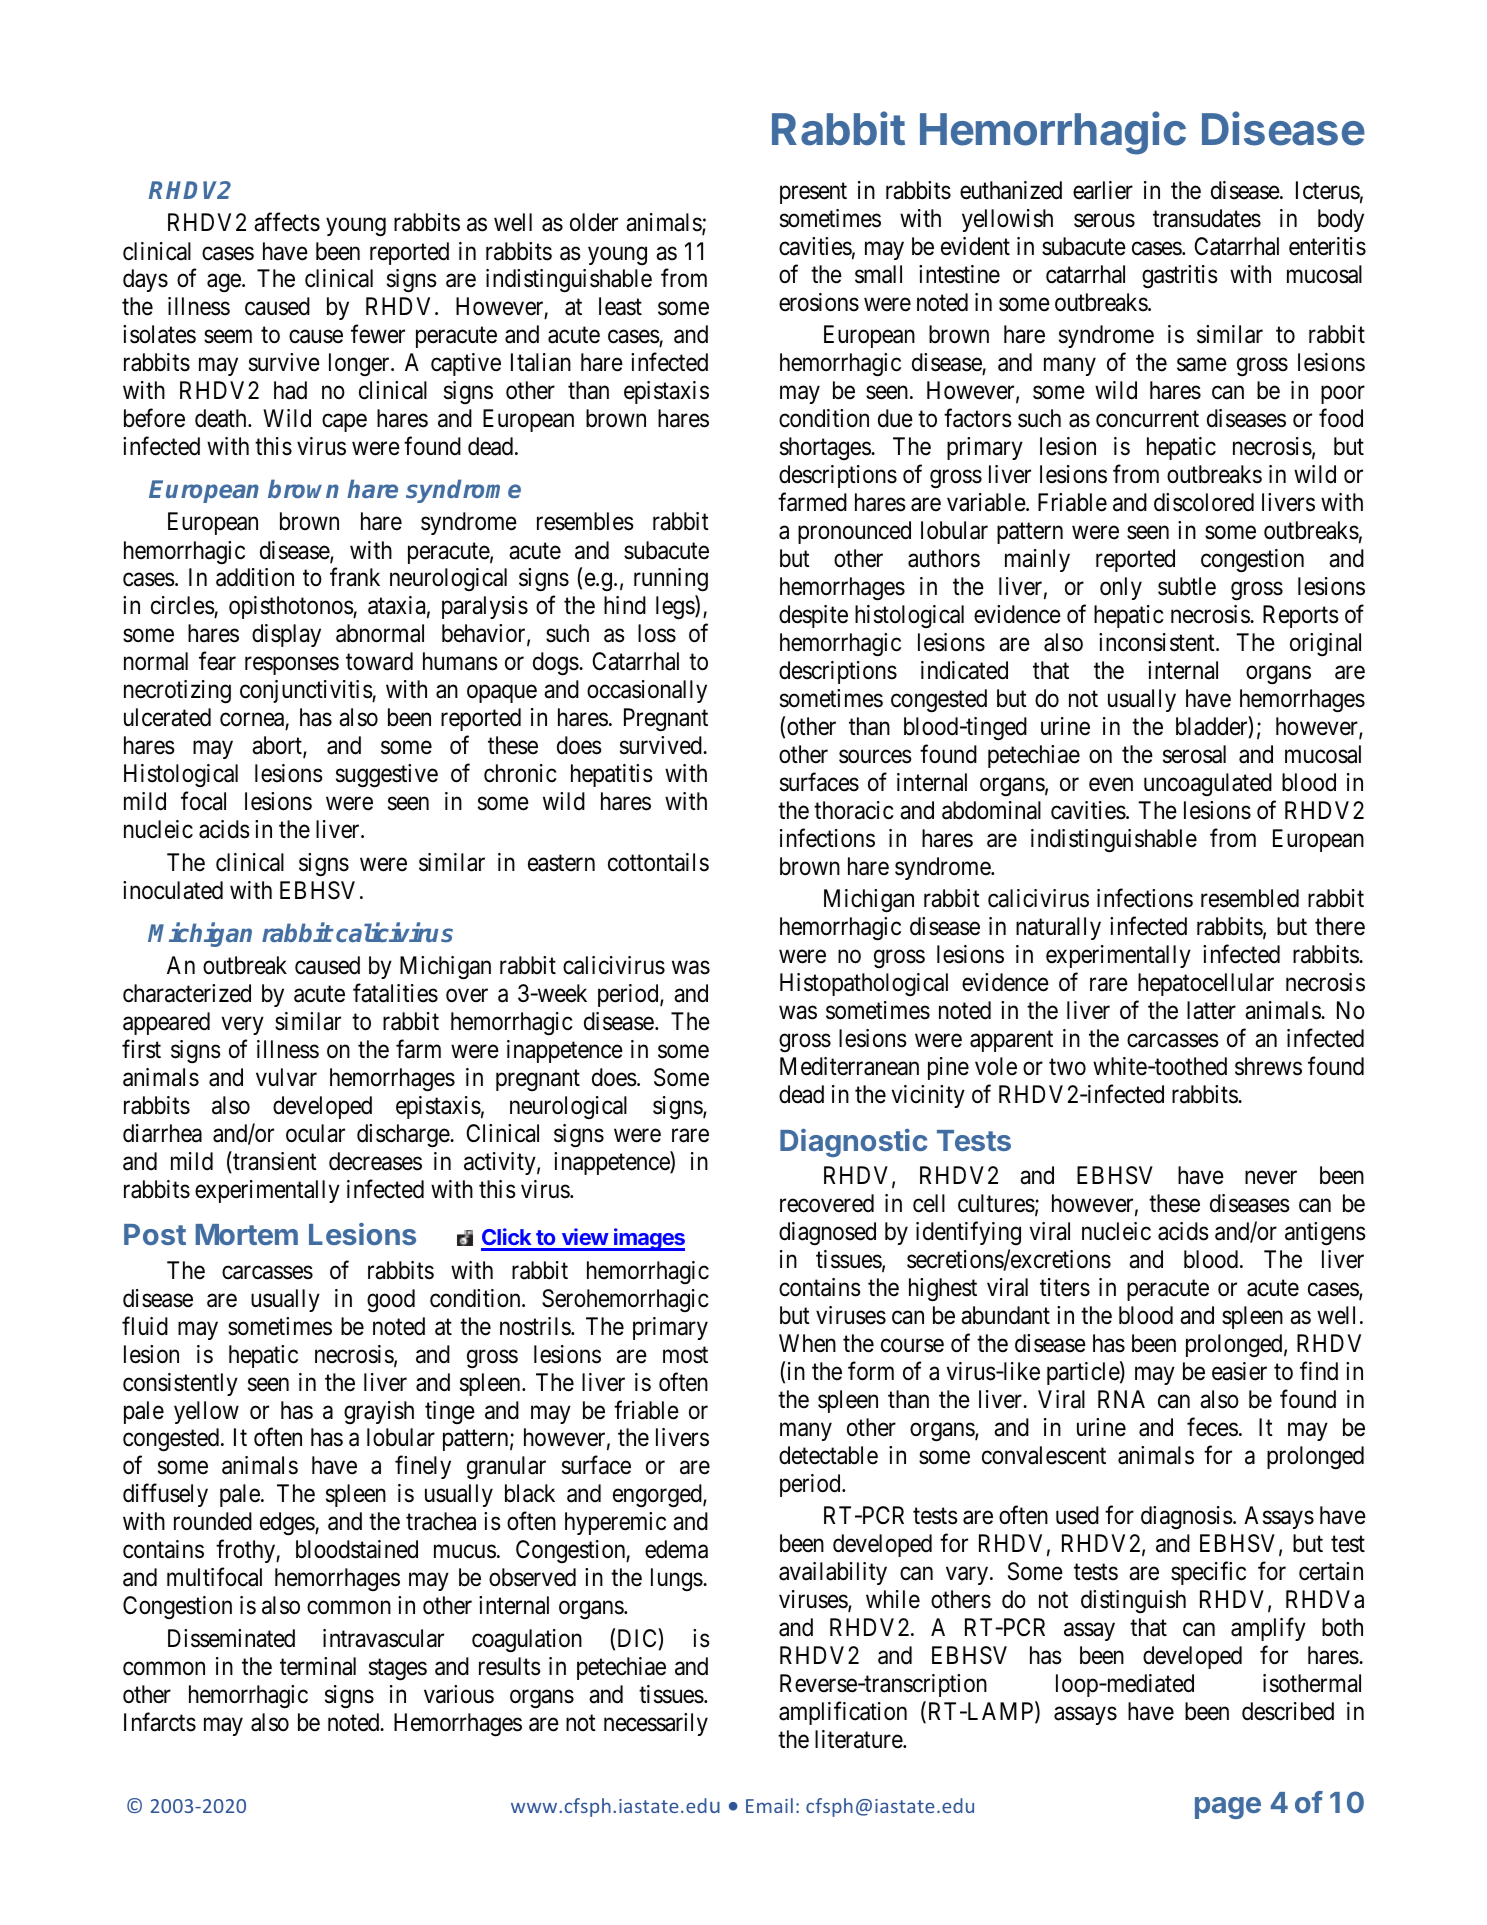 The image size is (1487, 1925). What do you see at coordinates (247, 1234) in the screenshot?
I see `Mortem` at bounding box center [247, 1234].
